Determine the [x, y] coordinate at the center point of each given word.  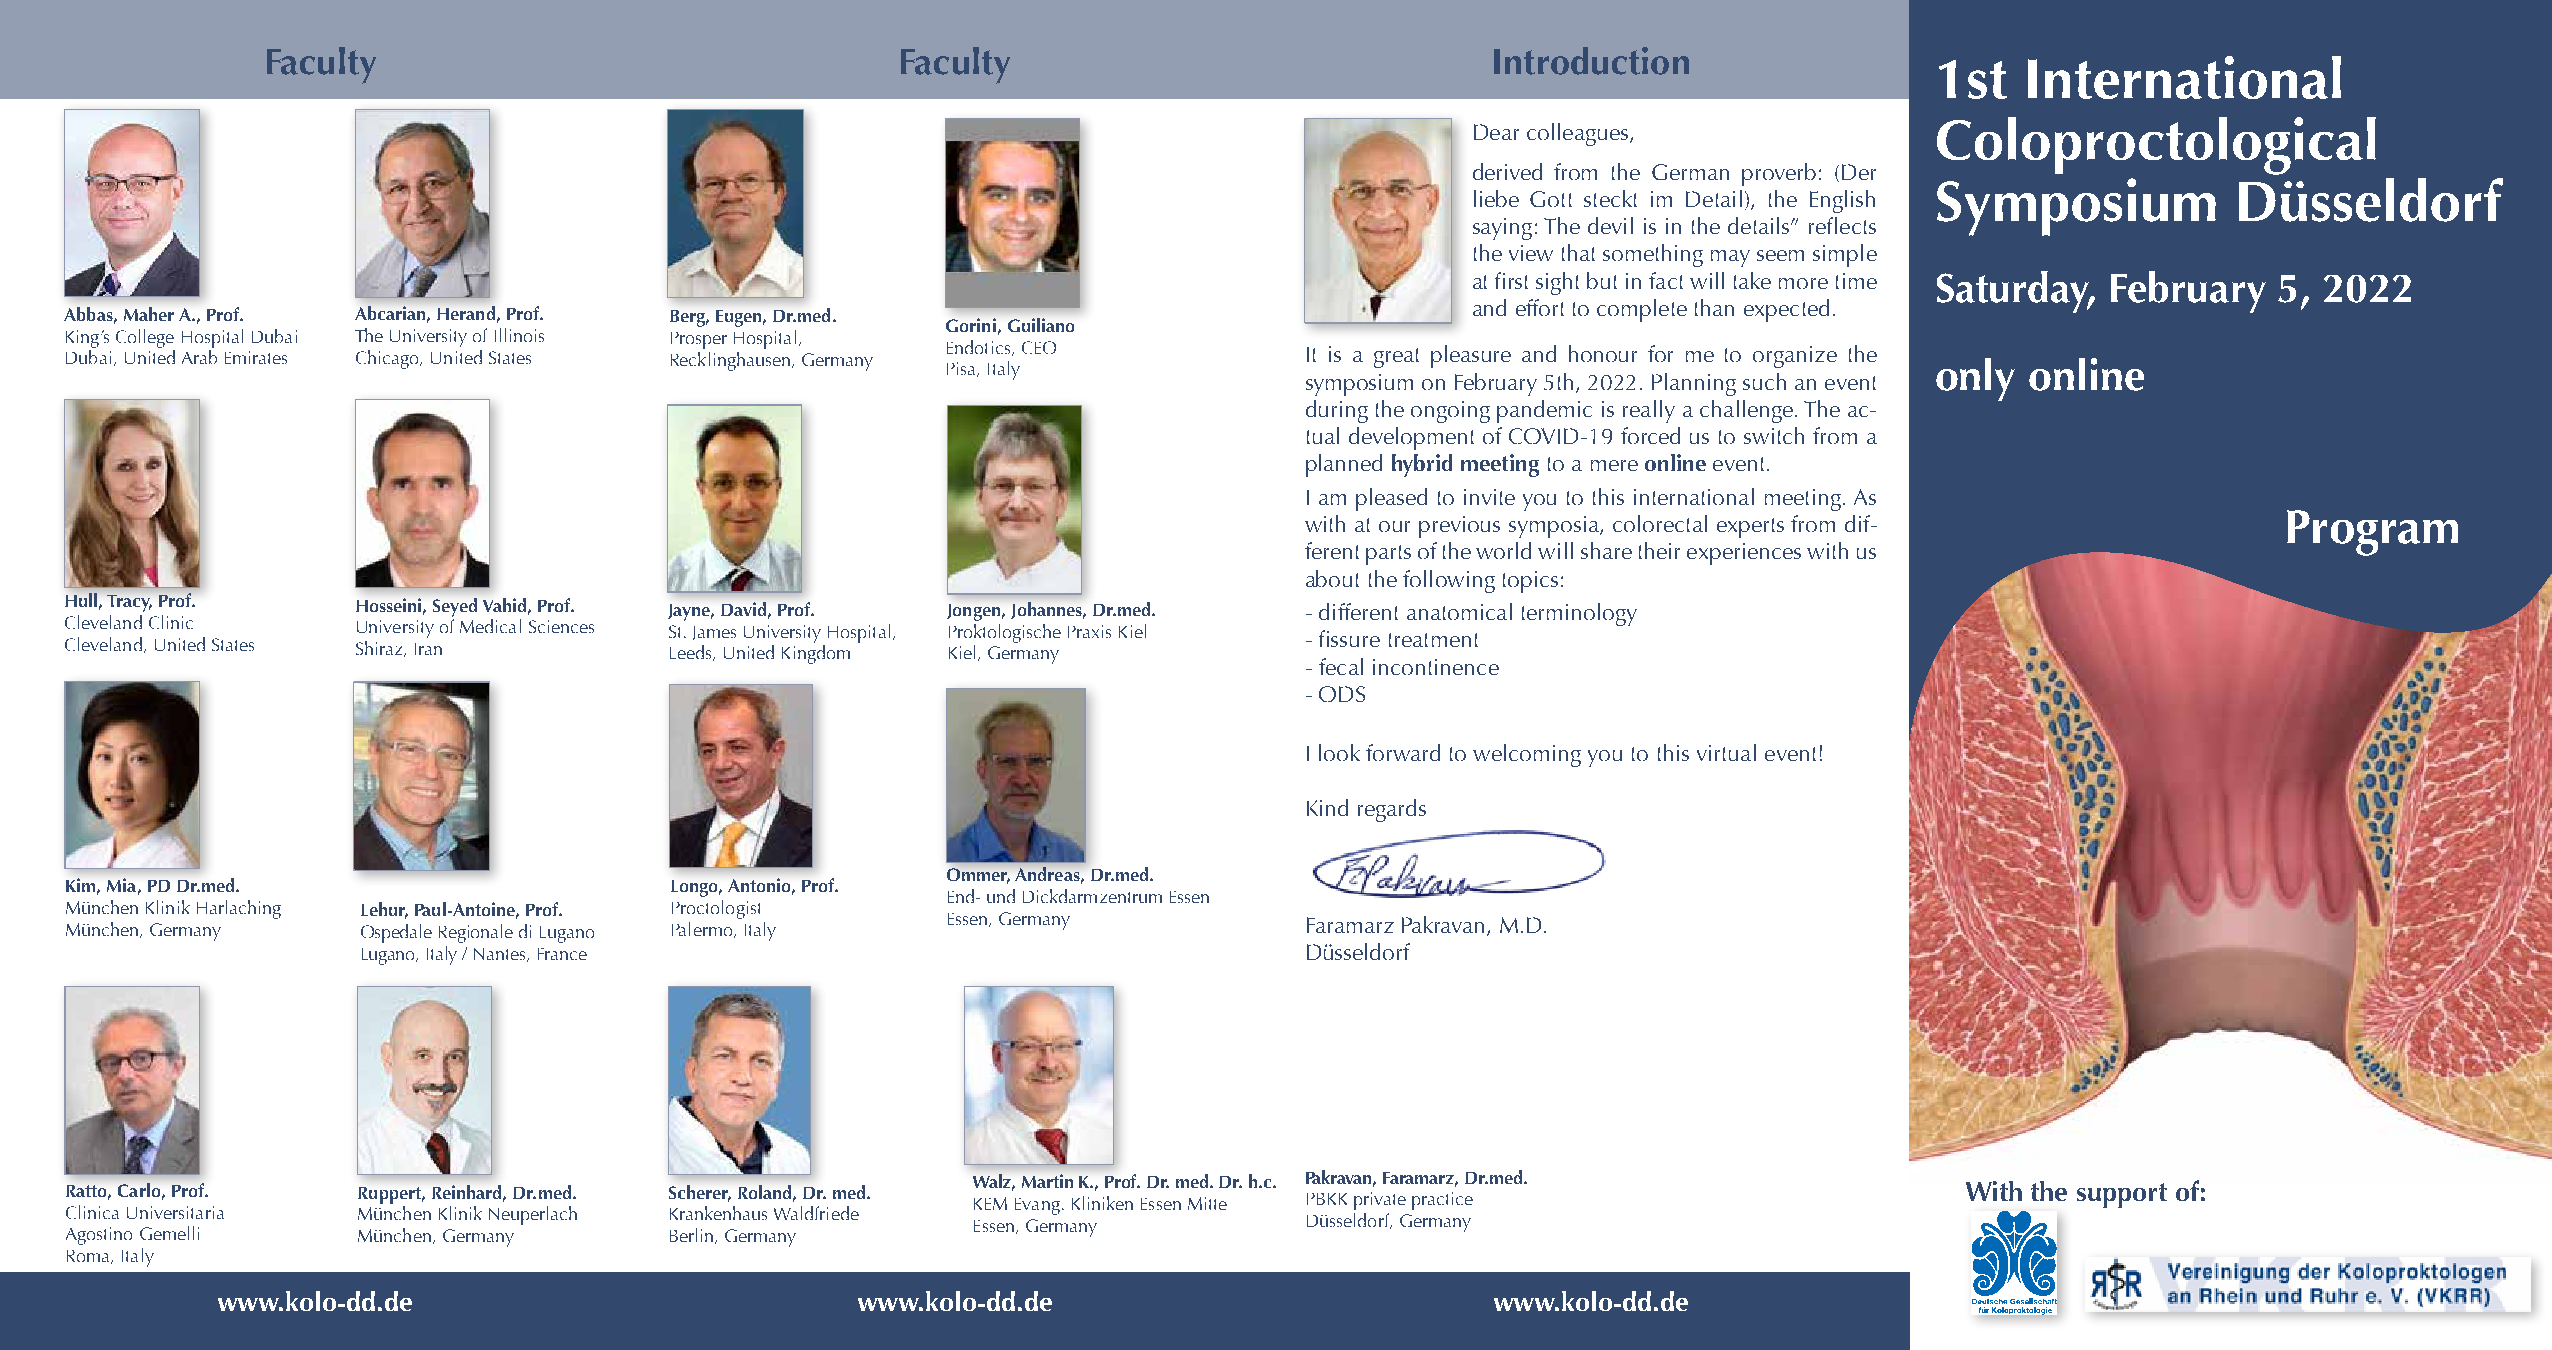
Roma [89, 1257]
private [1380, 1201]
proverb [1779, 174]
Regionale [476, 933]
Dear [1496, 132]
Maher [149, 314]
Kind [1327, 807]
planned [1344, 465]
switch [1774, 435]
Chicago [388, 359]
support [2122, 1195]
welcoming [1527, 755]
